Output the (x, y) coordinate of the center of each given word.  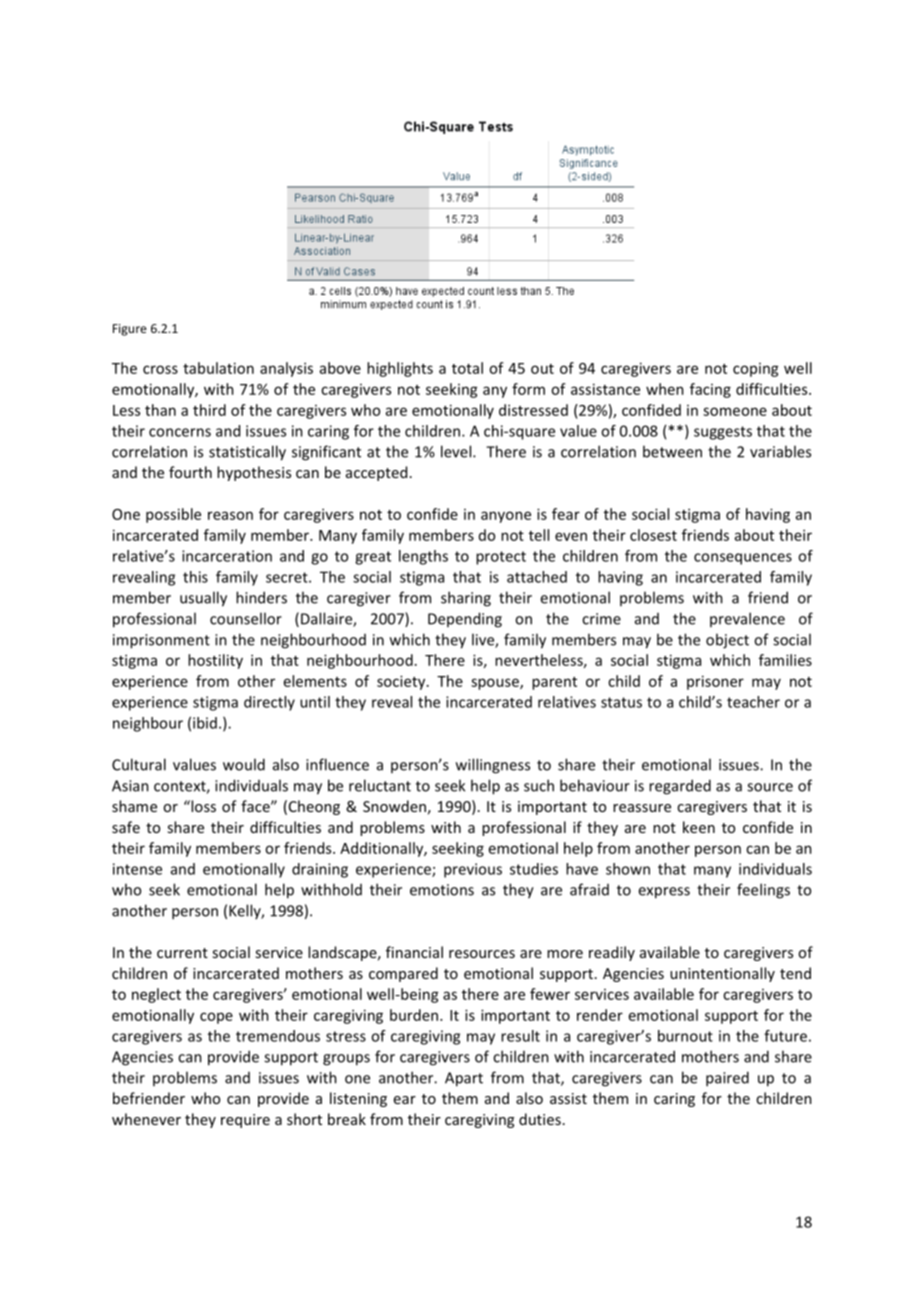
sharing (466, 599)
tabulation (218, 368)
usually (203, 599)
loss (202, 806)
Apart (464, 1079)
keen (699, 827)
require (245, 1121)
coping (756, 370)
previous (473, 870)
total (467, 368)
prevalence (747, 619)
